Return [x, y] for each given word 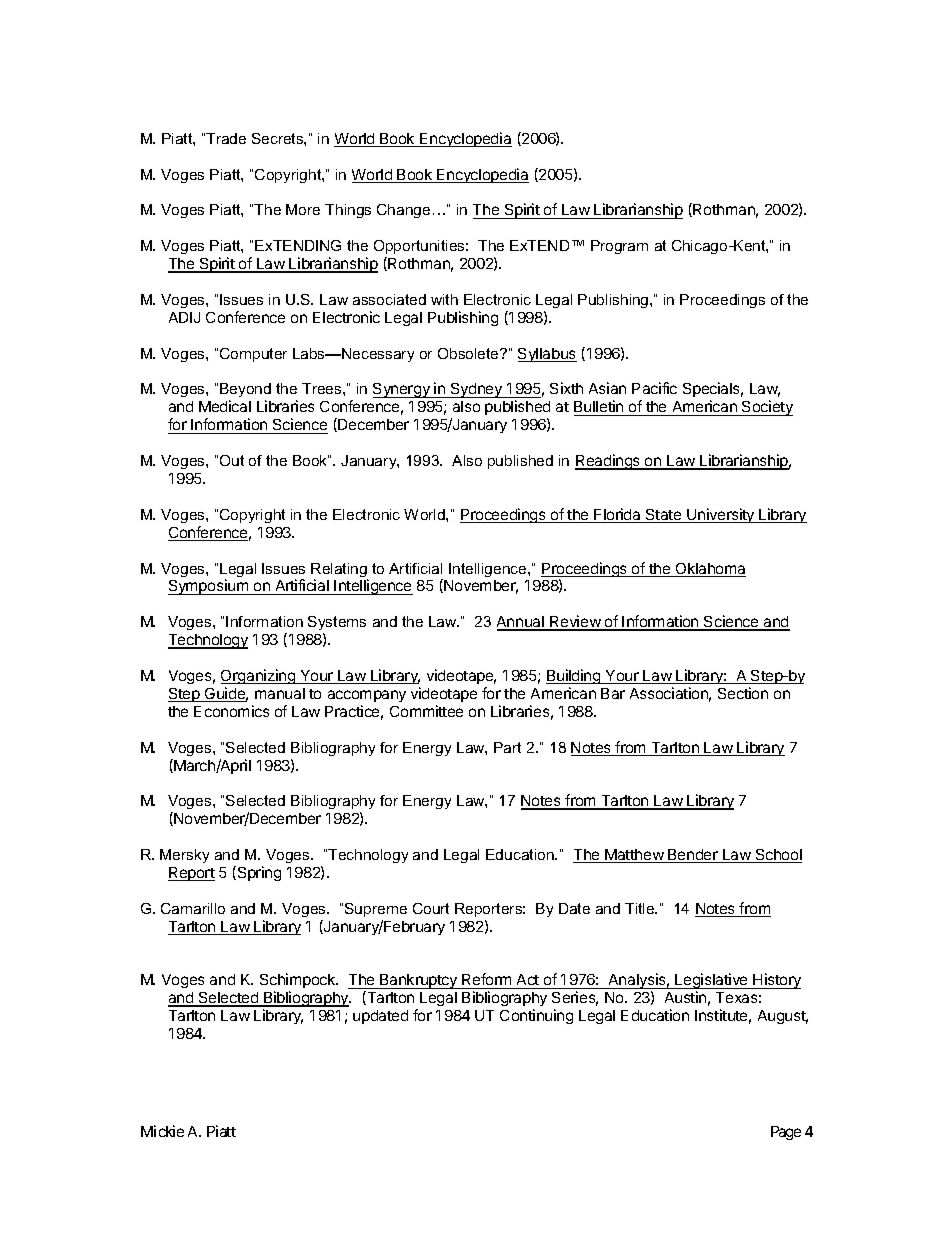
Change [403, 211]
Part [507, 747]
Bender [693, 856]
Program [619, 247]
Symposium [209, 587]
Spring [258, 873]
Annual [521, 623]
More [303, 209]
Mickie [162, 1131]
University [721, 515]
